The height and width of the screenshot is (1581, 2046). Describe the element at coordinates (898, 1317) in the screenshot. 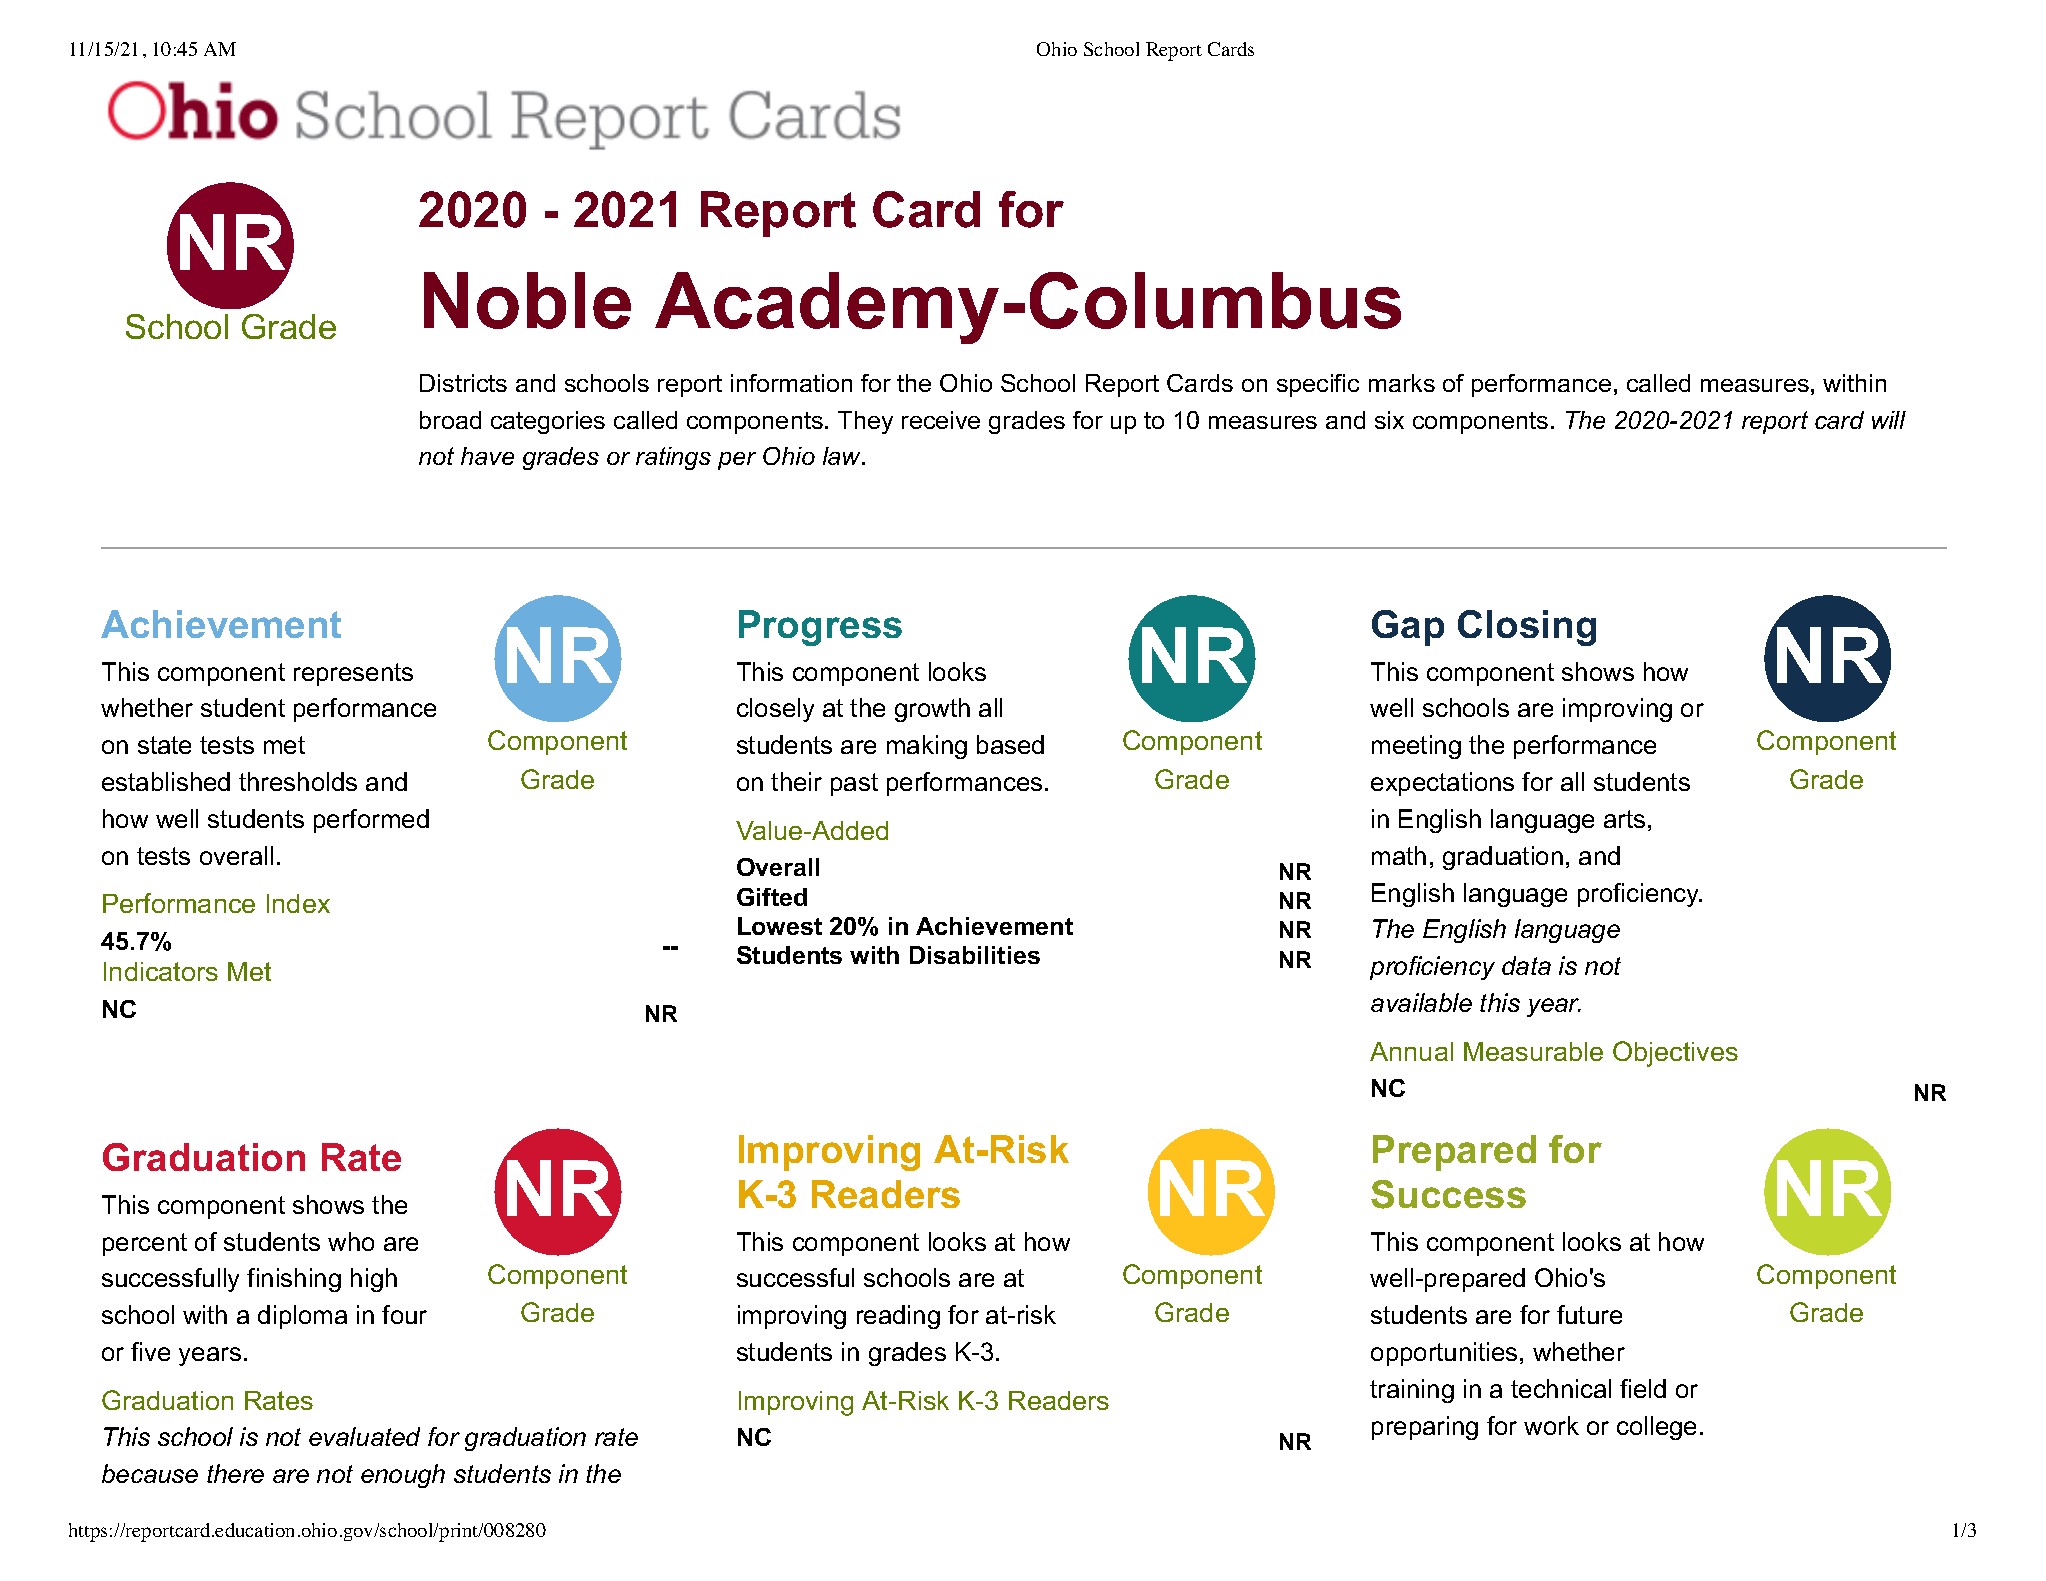

I see `reading` at that location.
